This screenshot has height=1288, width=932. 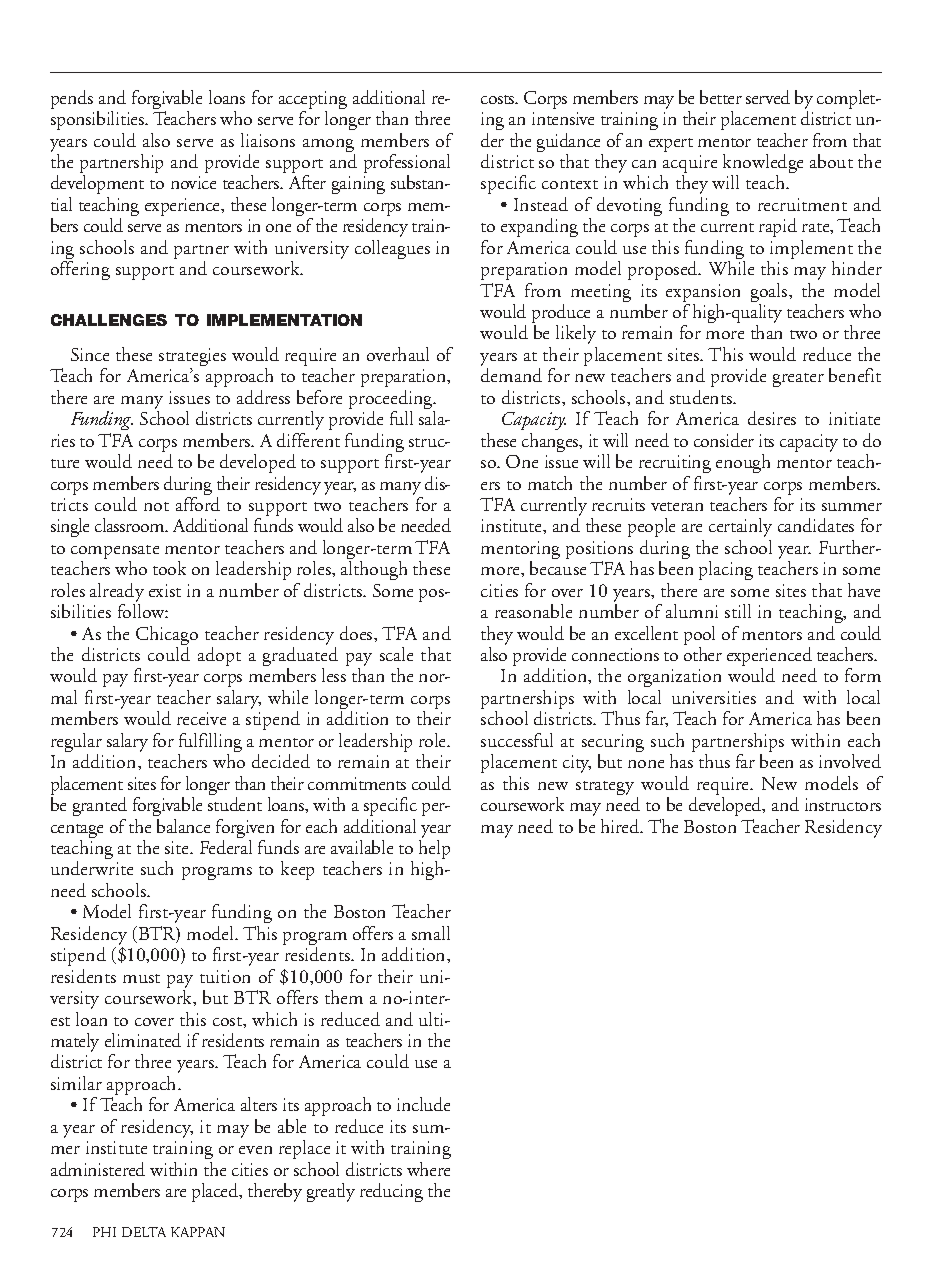 What do you see at coordinates (193, 182) in the screenshot?
I see `novice` at bounding box center [193, 182].
